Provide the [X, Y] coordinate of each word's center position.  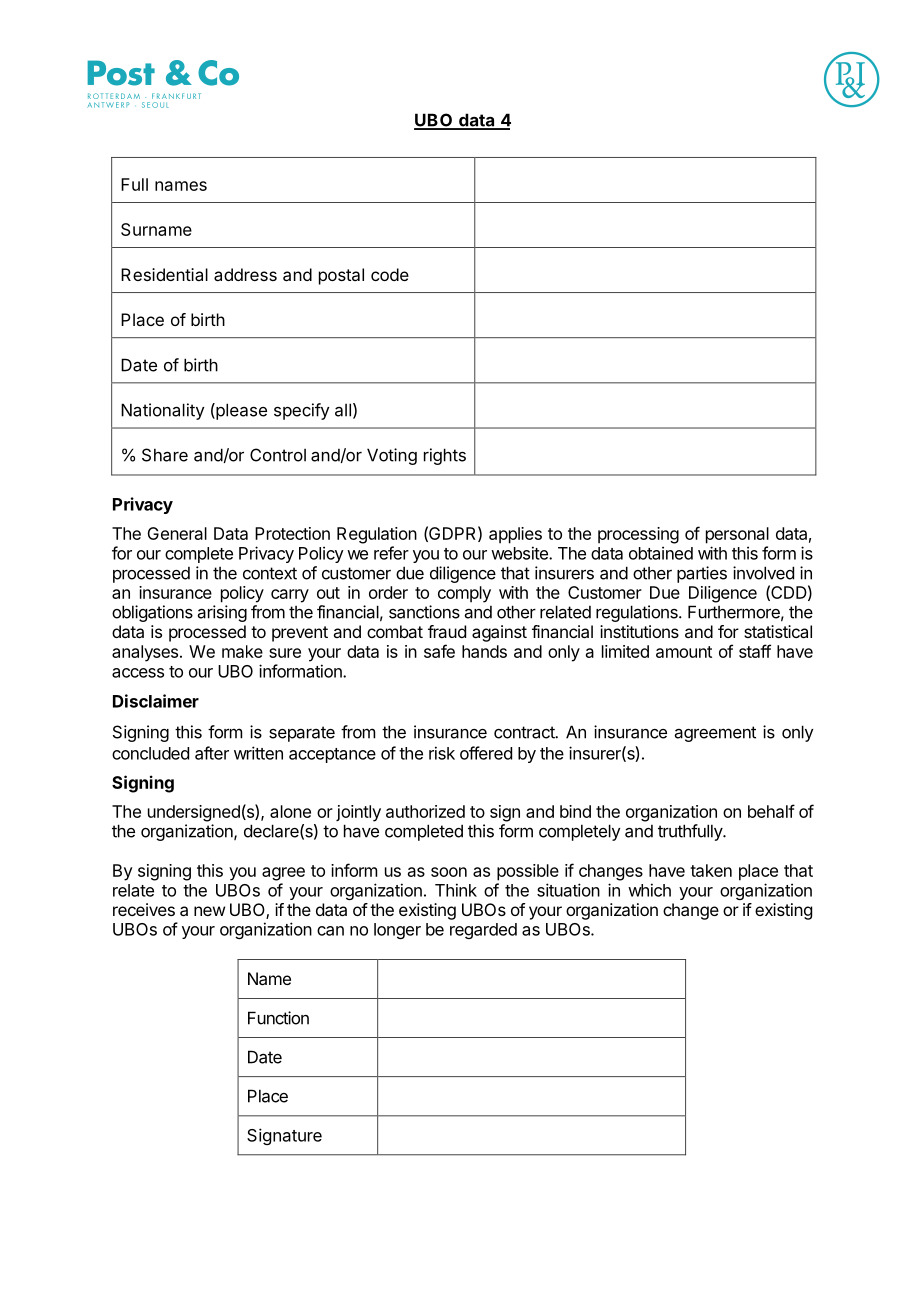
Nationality [162, 411]
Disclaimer [156, 701]
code [390, 274]
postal [341, 276]
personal [737, 535]
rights [445, 456]
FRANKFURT [176, 96]
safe [439, 651]
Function [278, 1018]
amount [684, 652]
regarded [483, 931]
